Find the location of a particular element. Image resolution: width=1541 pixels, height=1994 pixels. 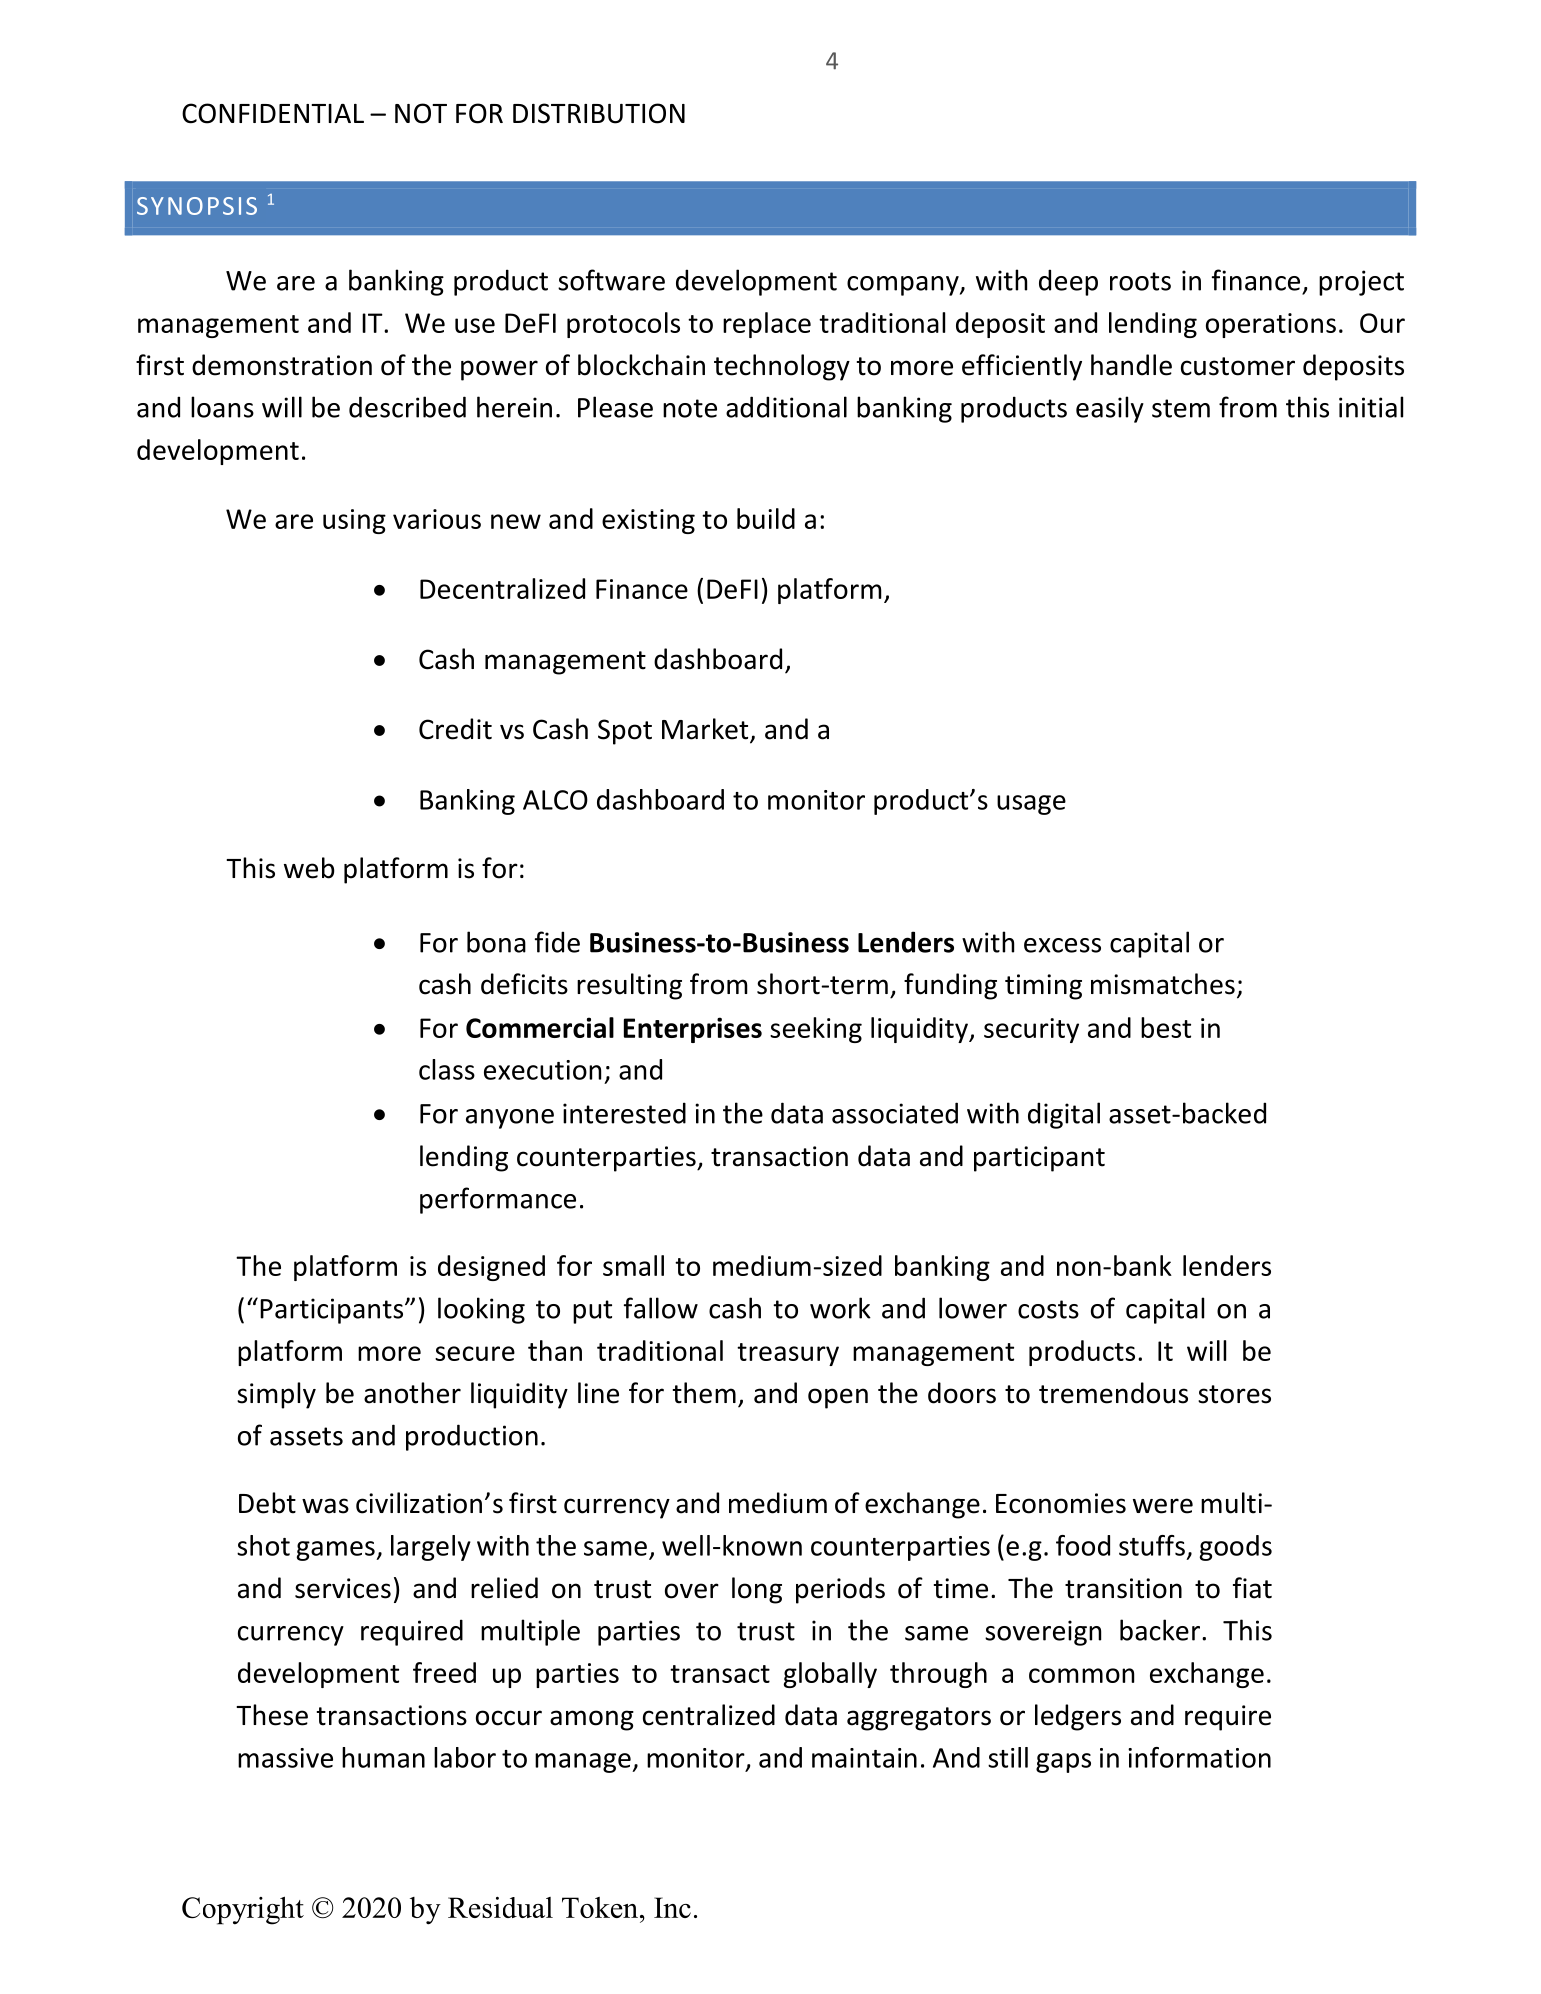

class is located at coordinates (447, 1069).
